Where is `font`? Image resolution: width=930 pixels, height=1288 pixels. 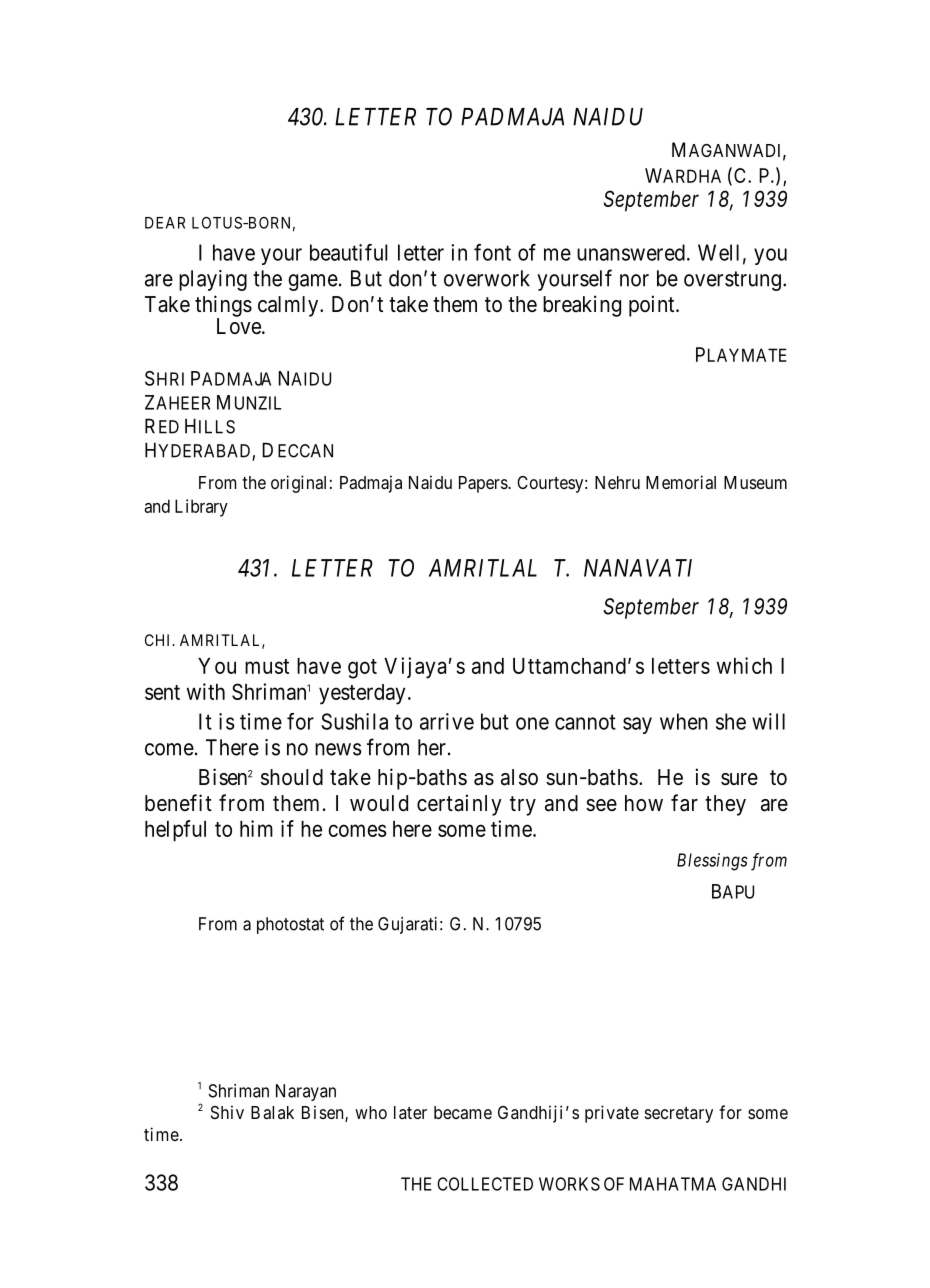 font is located at coordinates (492, 252).
